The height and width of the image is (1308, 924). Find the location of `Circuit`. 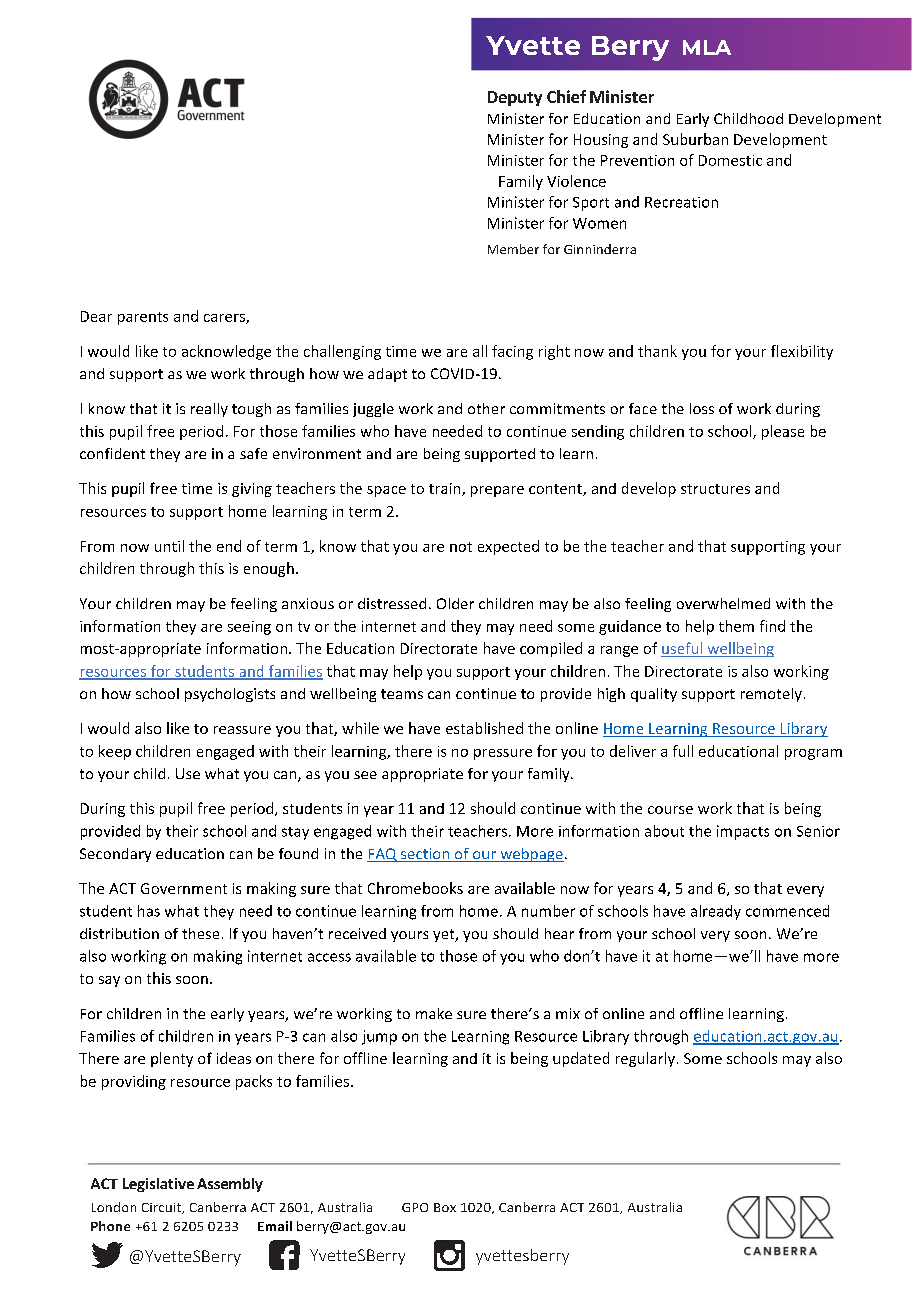

Circuit is located at coordinates (163, 1208).
